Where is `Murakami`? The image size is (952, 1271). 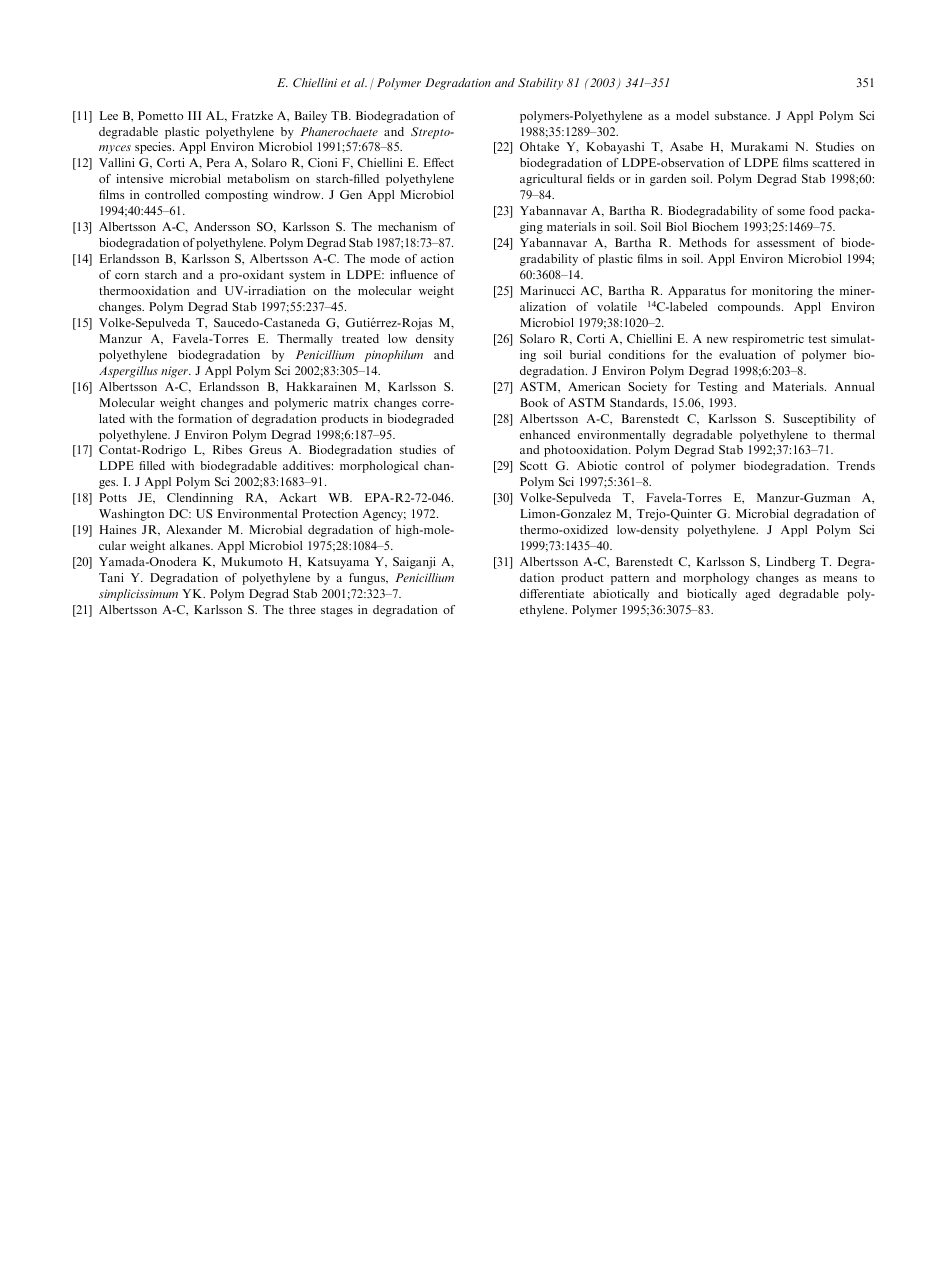 Murakami is located at coordinates (759, 146).
